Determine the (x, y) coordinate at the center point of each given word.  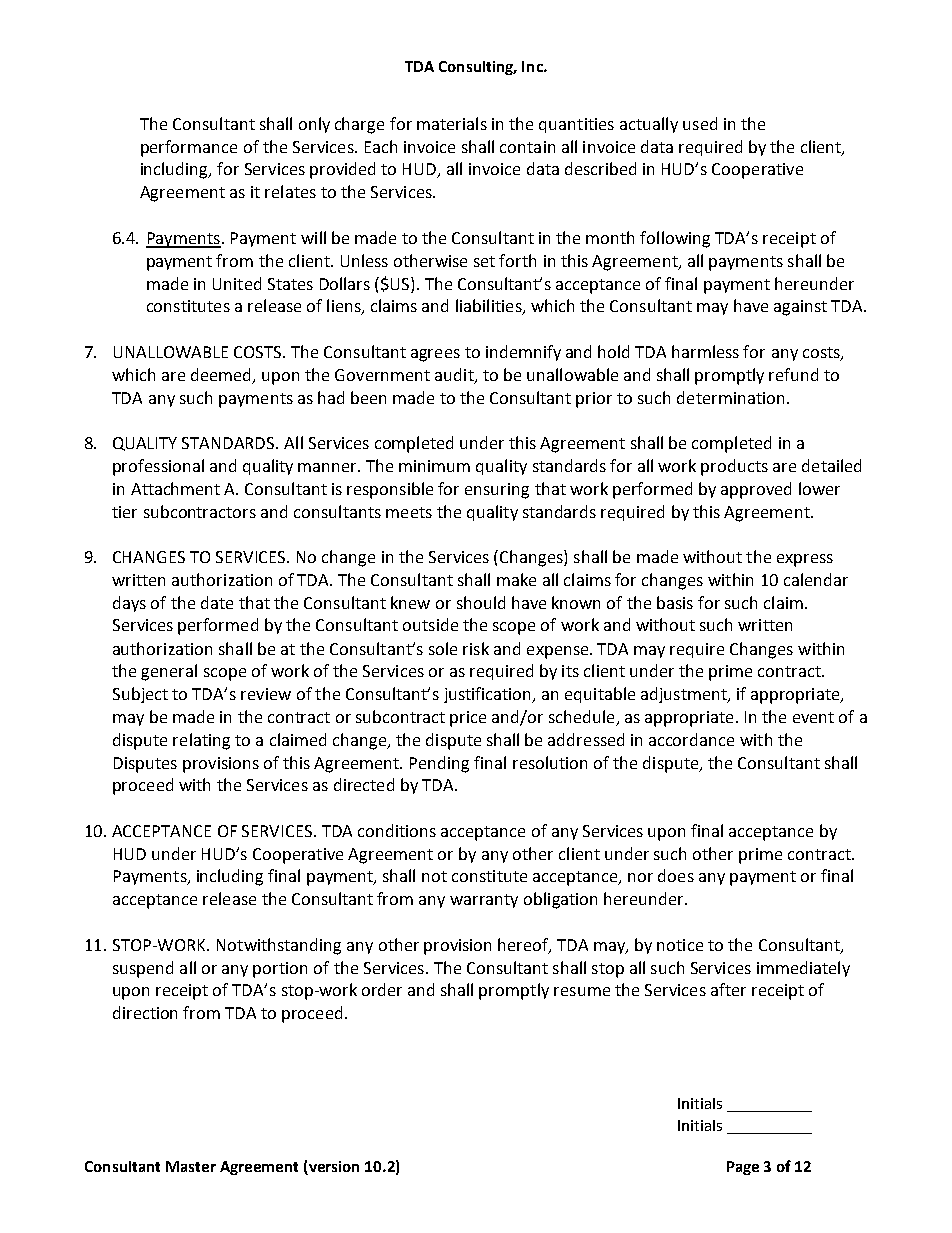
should (481, 602)
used (700, 123)
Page (743, 1168)
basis (675, 602)
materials (452, 123)
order (382, 989)
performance (189, 148)
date (217, 602)
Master (191, 1166)
